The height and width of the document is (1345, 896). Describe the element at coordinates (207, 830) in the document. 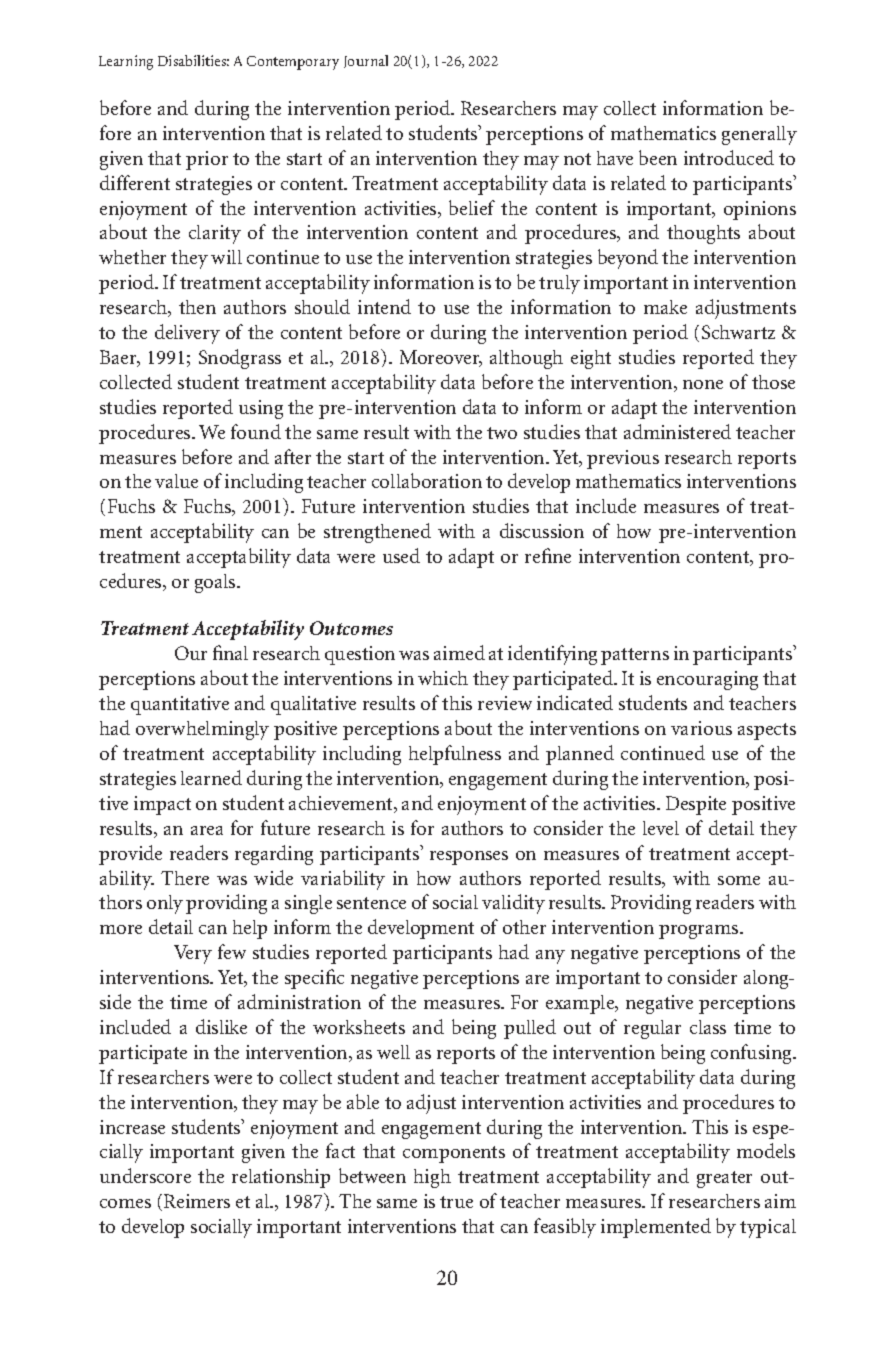

I see `area` at that location.
